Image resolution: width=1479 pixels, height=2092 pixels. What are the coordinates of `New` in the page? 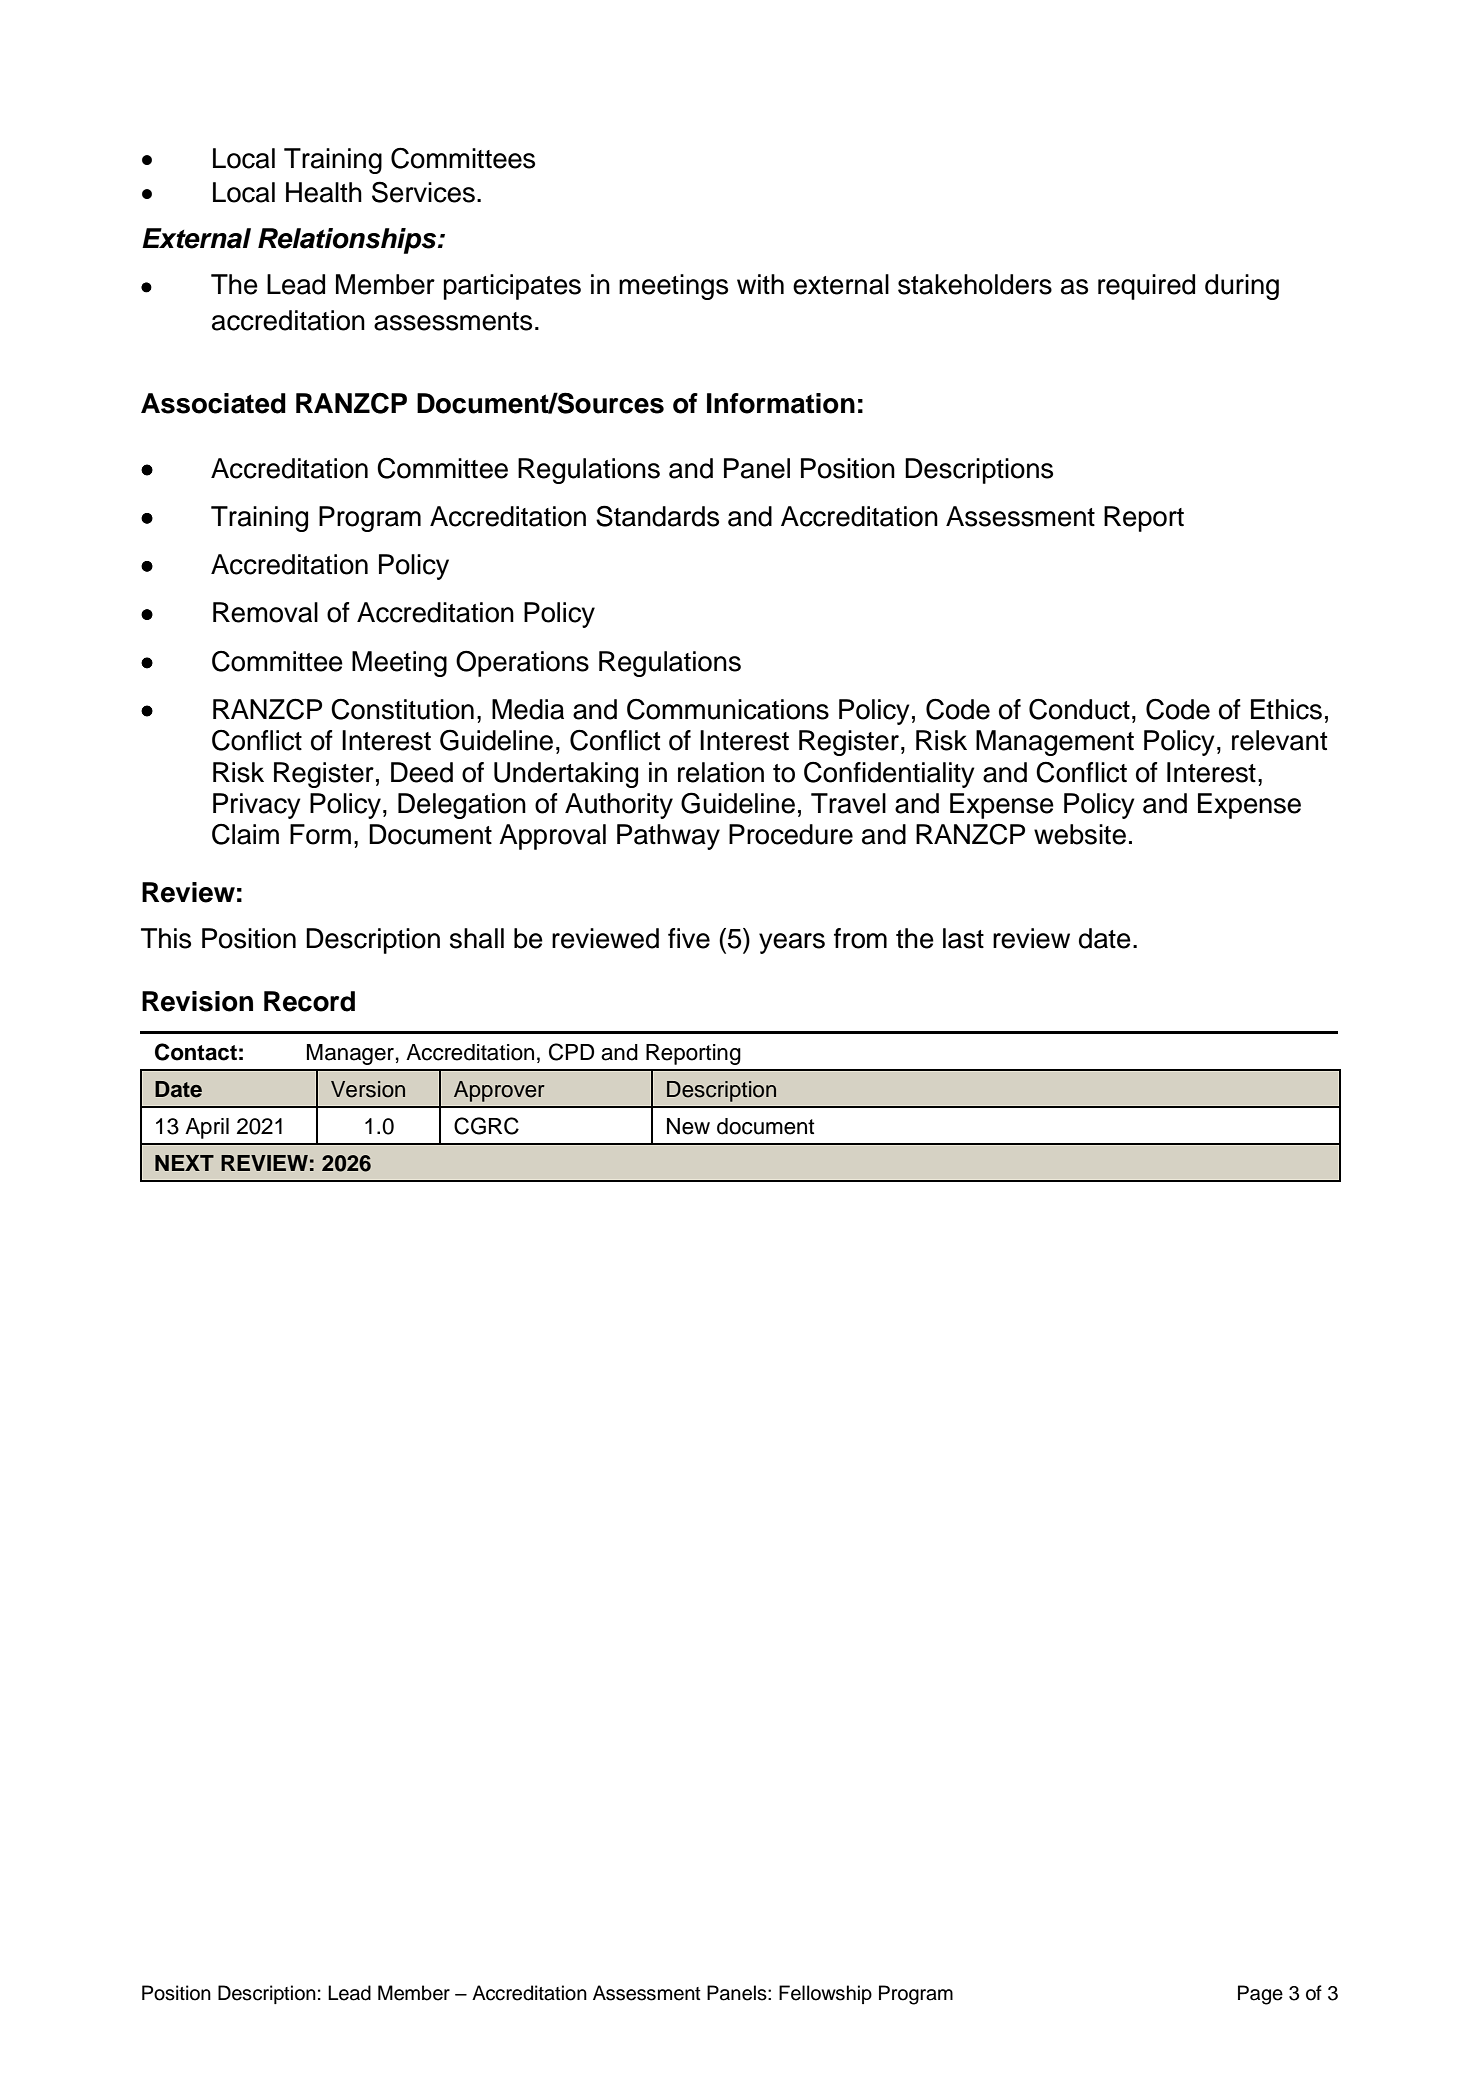 It's located at (688, 1126).
